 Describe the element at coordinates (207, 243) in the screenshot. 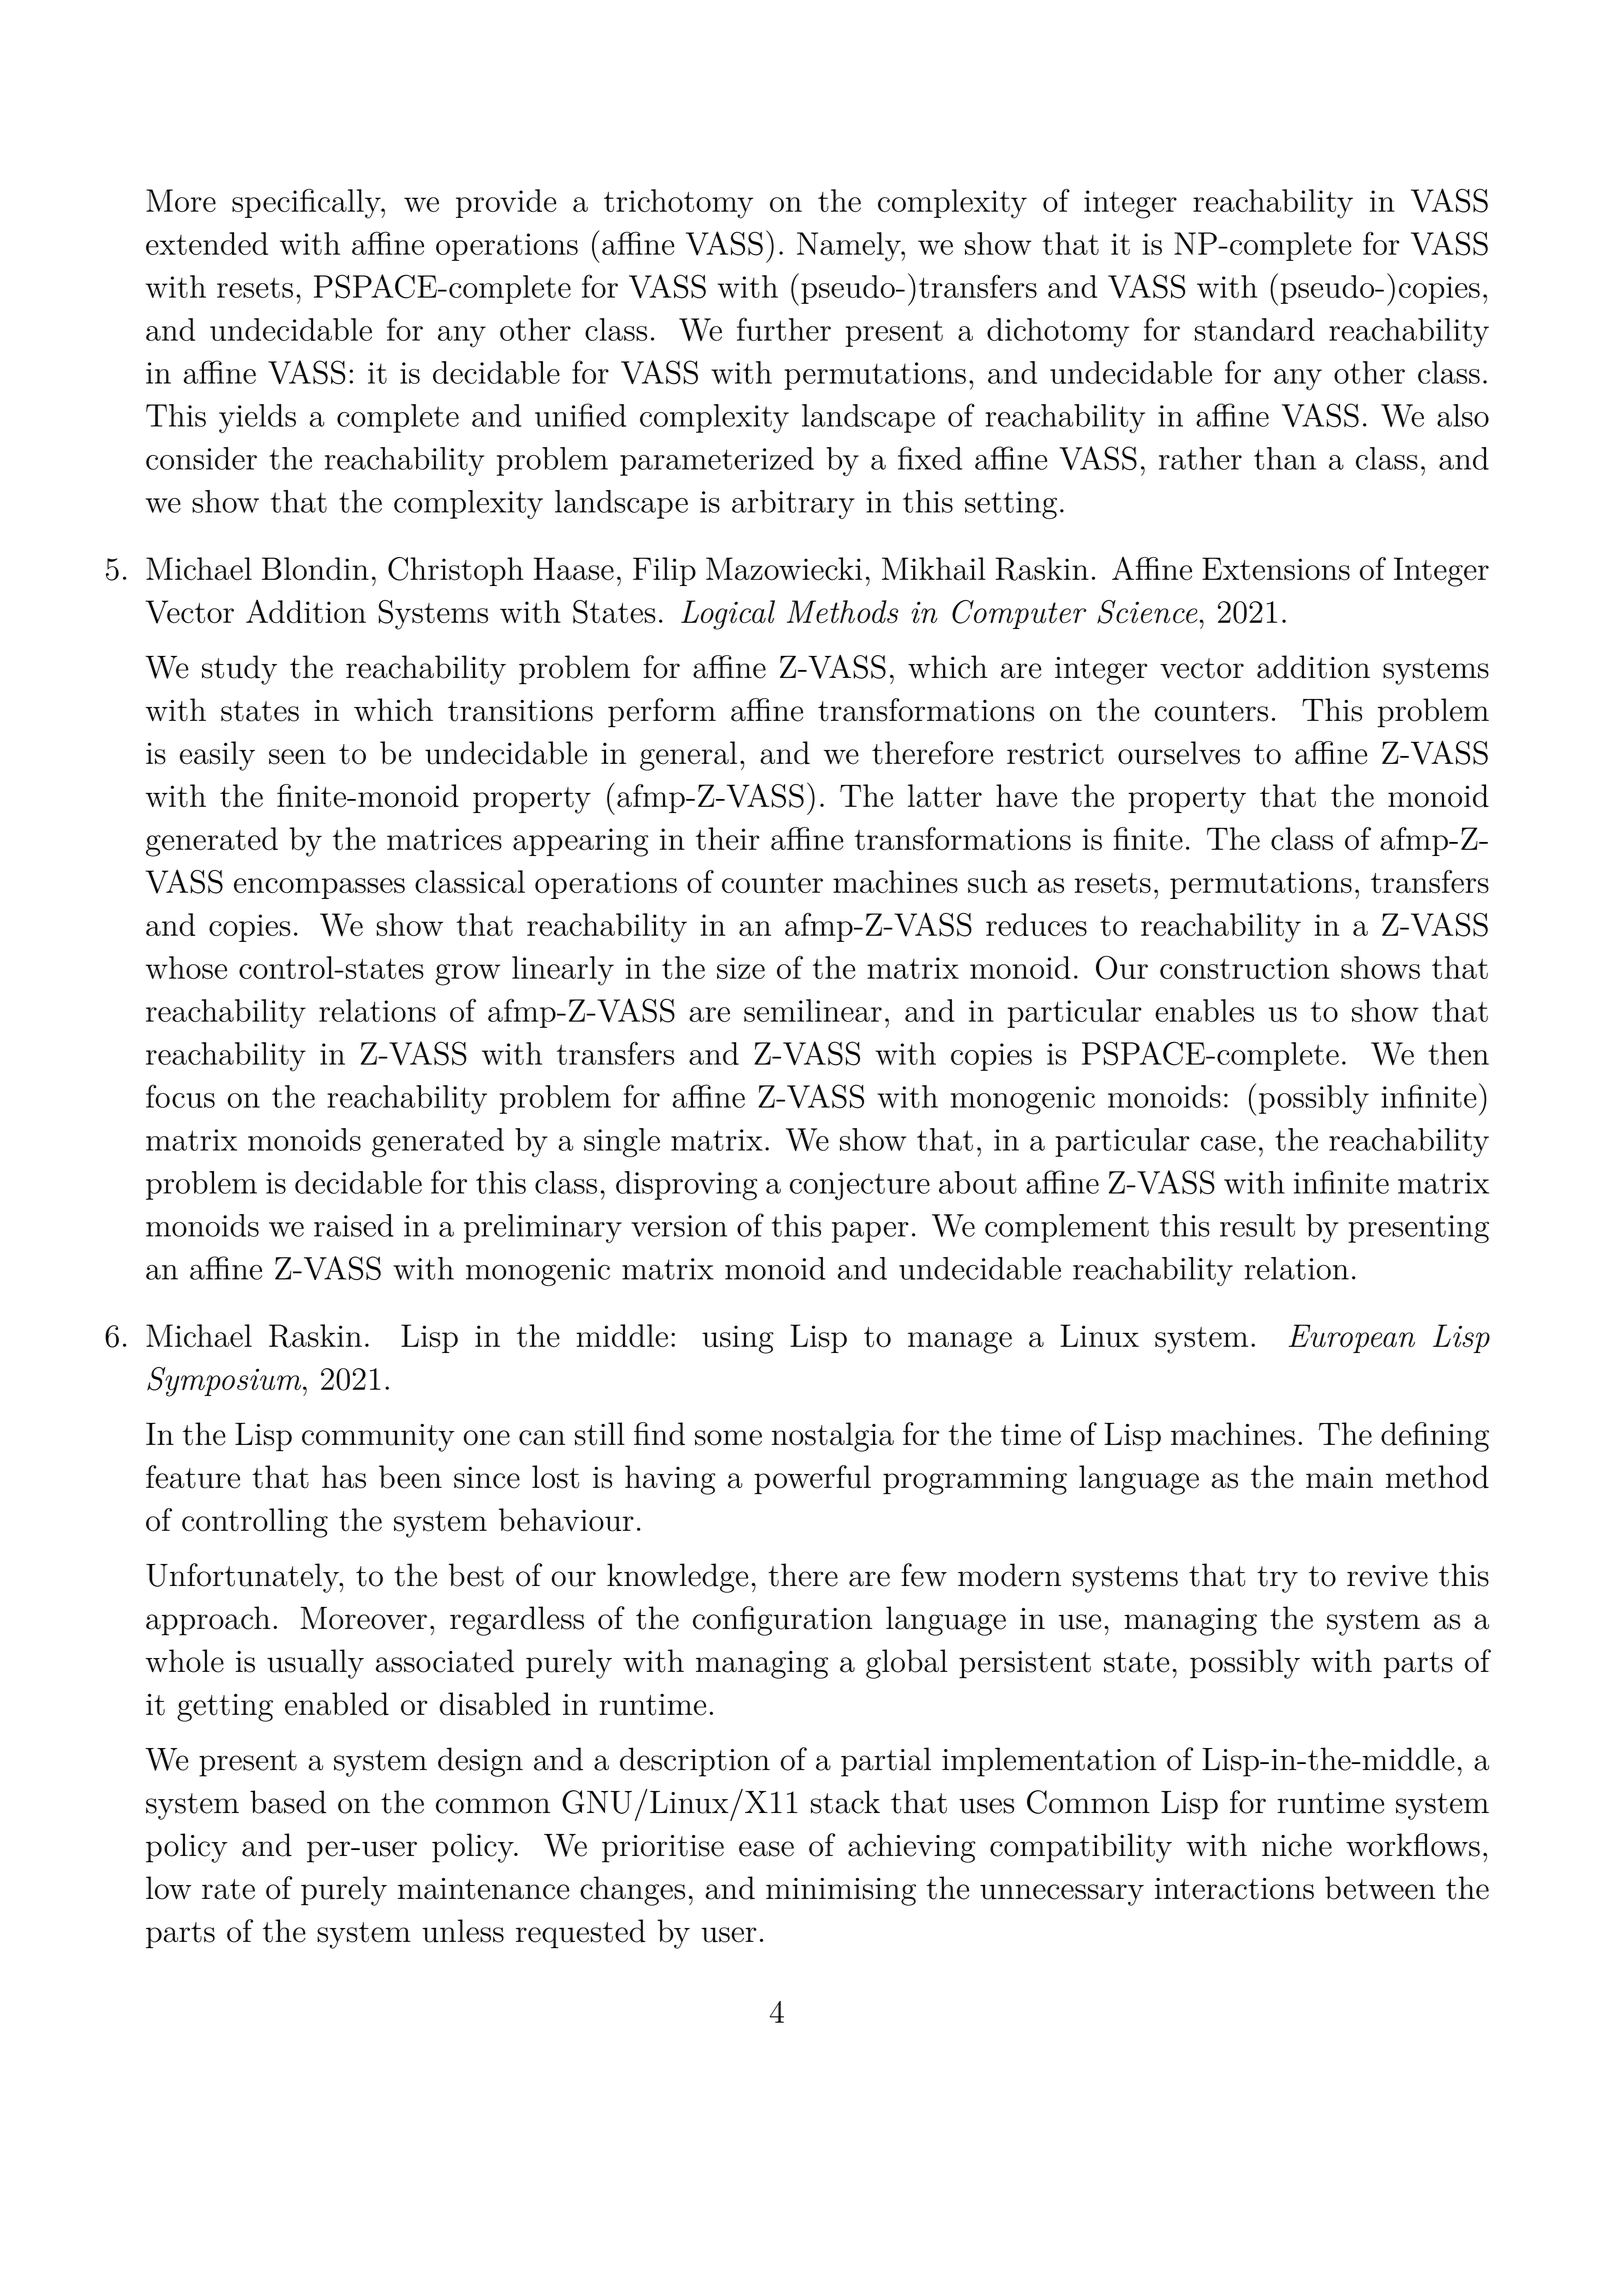

I see `extended` at that location.
